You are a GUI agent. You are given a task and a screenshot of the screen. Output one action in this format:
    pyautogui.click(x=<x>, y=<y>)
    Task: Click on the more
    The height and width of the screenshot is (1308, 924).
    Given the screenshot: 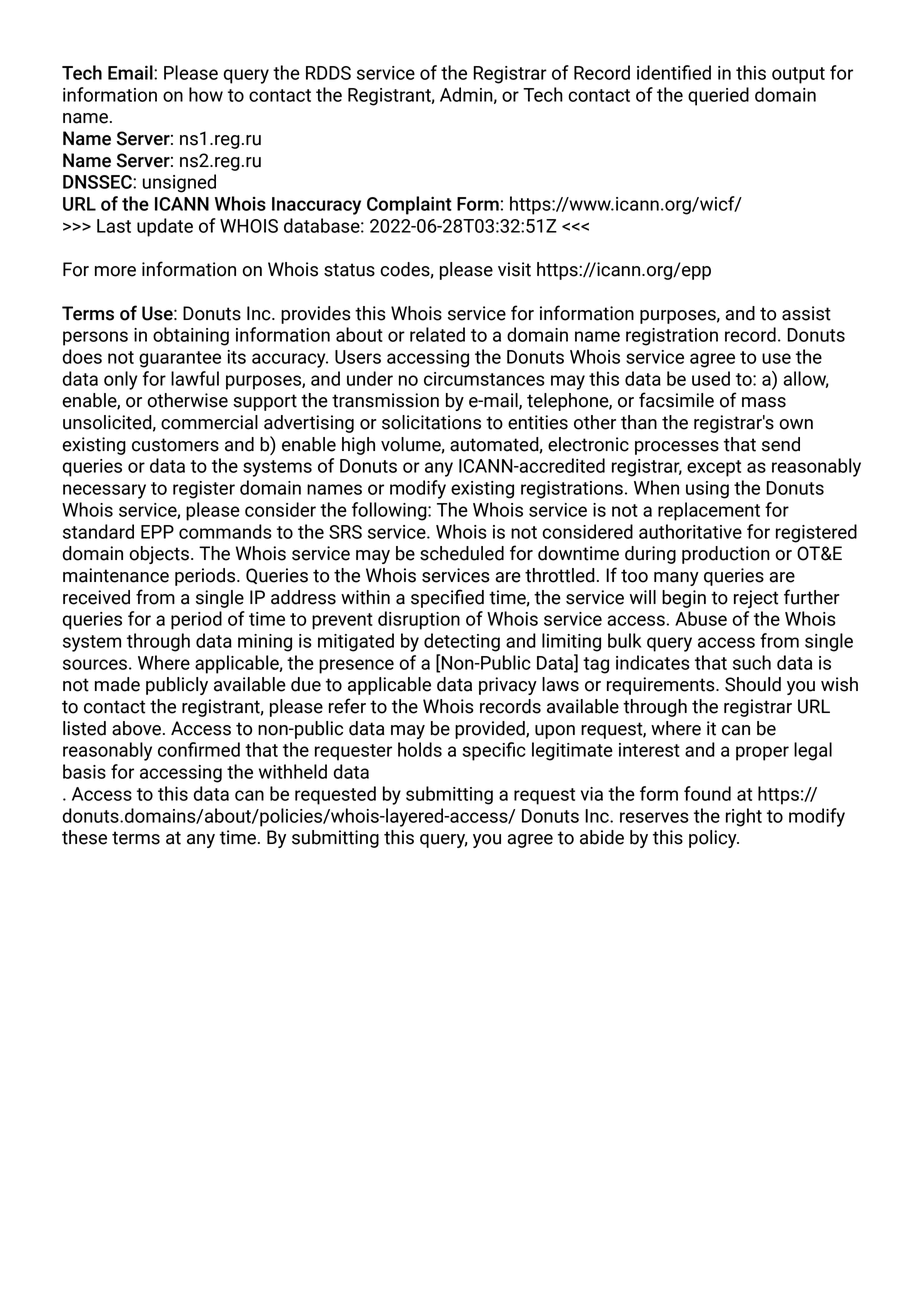 What is the action you would take?
    pyautogui.click(x=115, y=271)
